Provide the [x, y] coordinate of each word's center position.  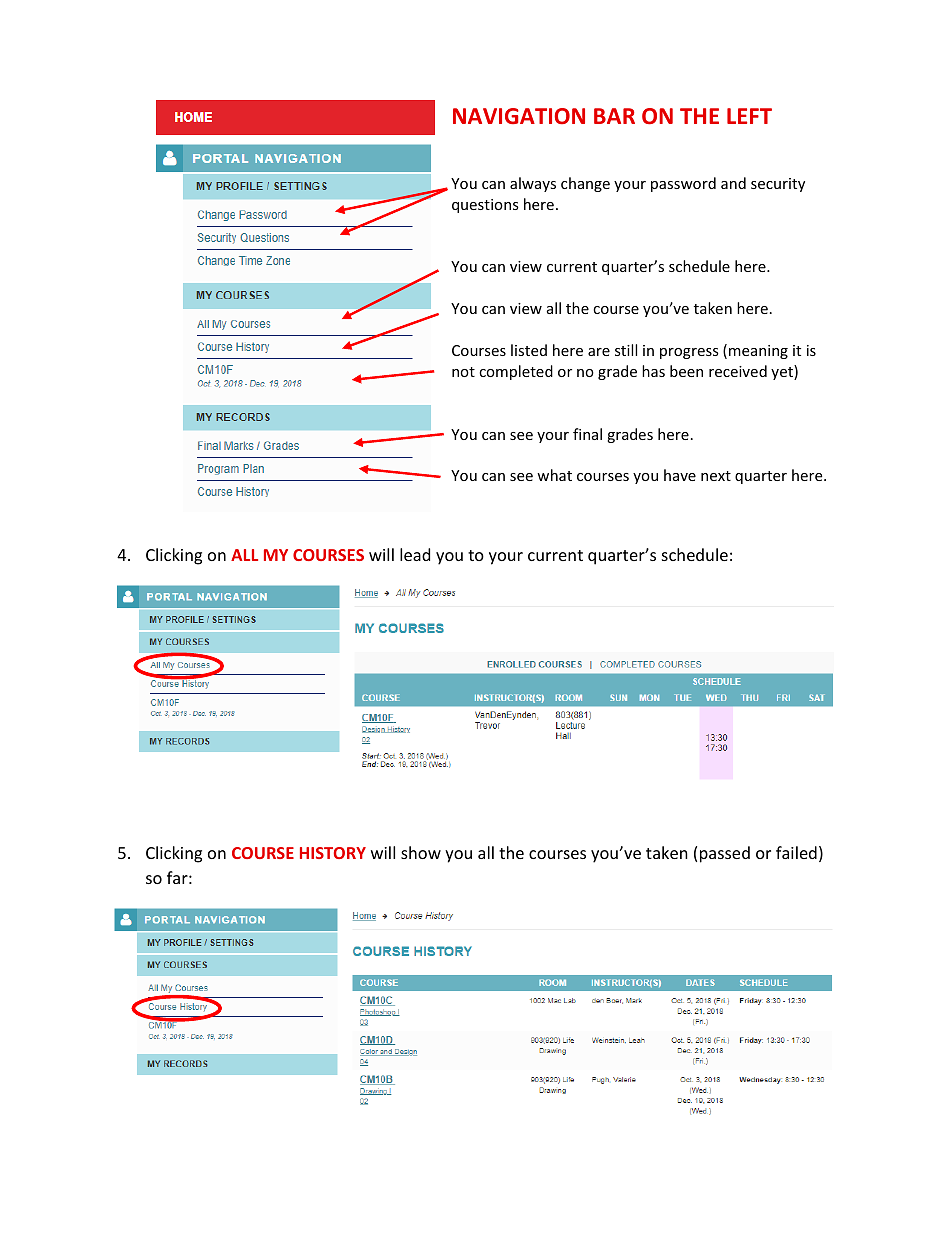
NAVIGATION [519, 116]
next [716, 476]
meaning [758, 352]
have [680, 475]
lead [415, 554]
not [463, 372]
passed [725, 854]
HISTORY [333, 853]
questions [485, 206]
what [554, 475]
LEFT [749, 116]
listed [529, 350]
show [421, 852]
